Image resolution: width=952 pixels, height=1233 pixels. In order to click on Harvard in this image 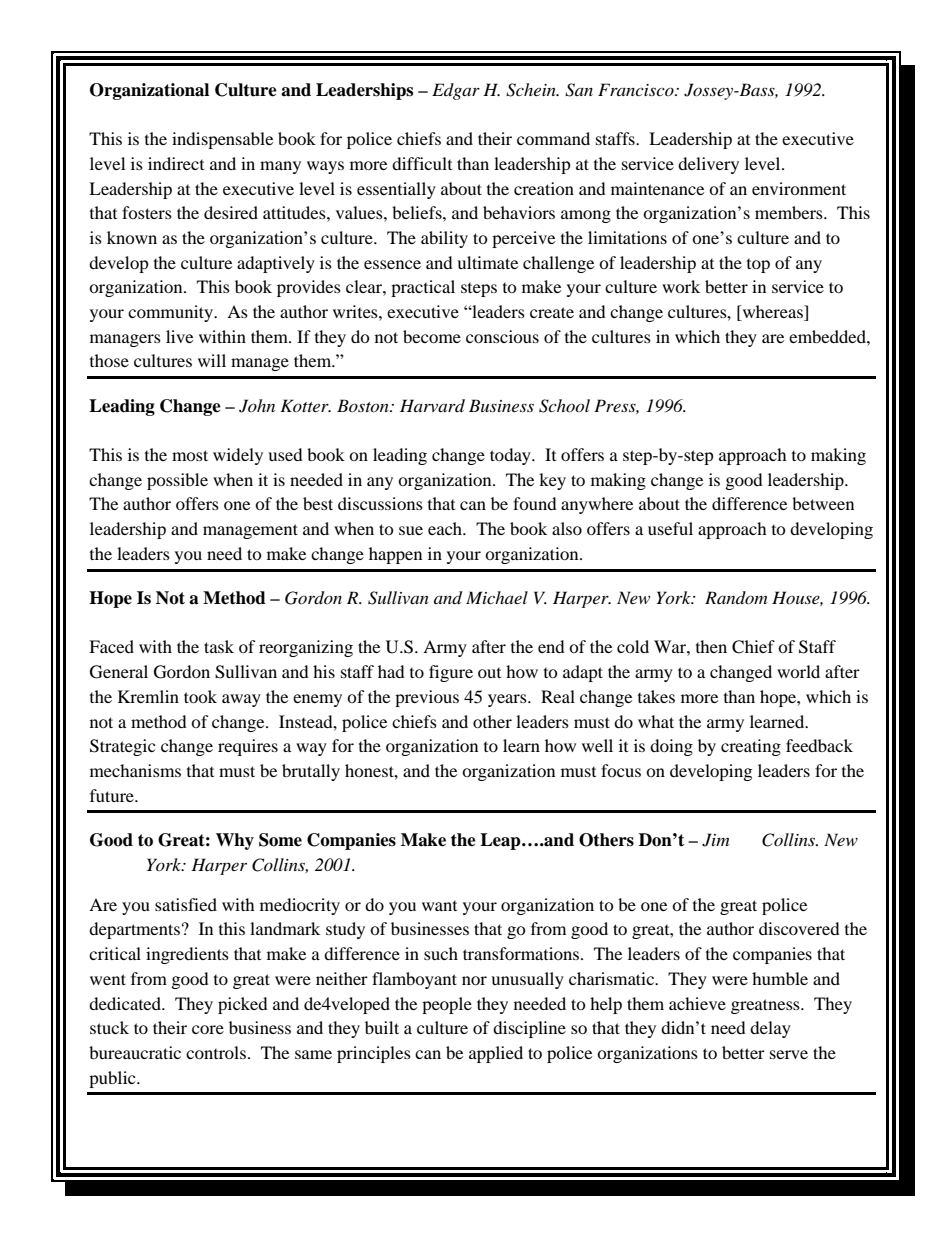, I will do `click(432, 405)`.
